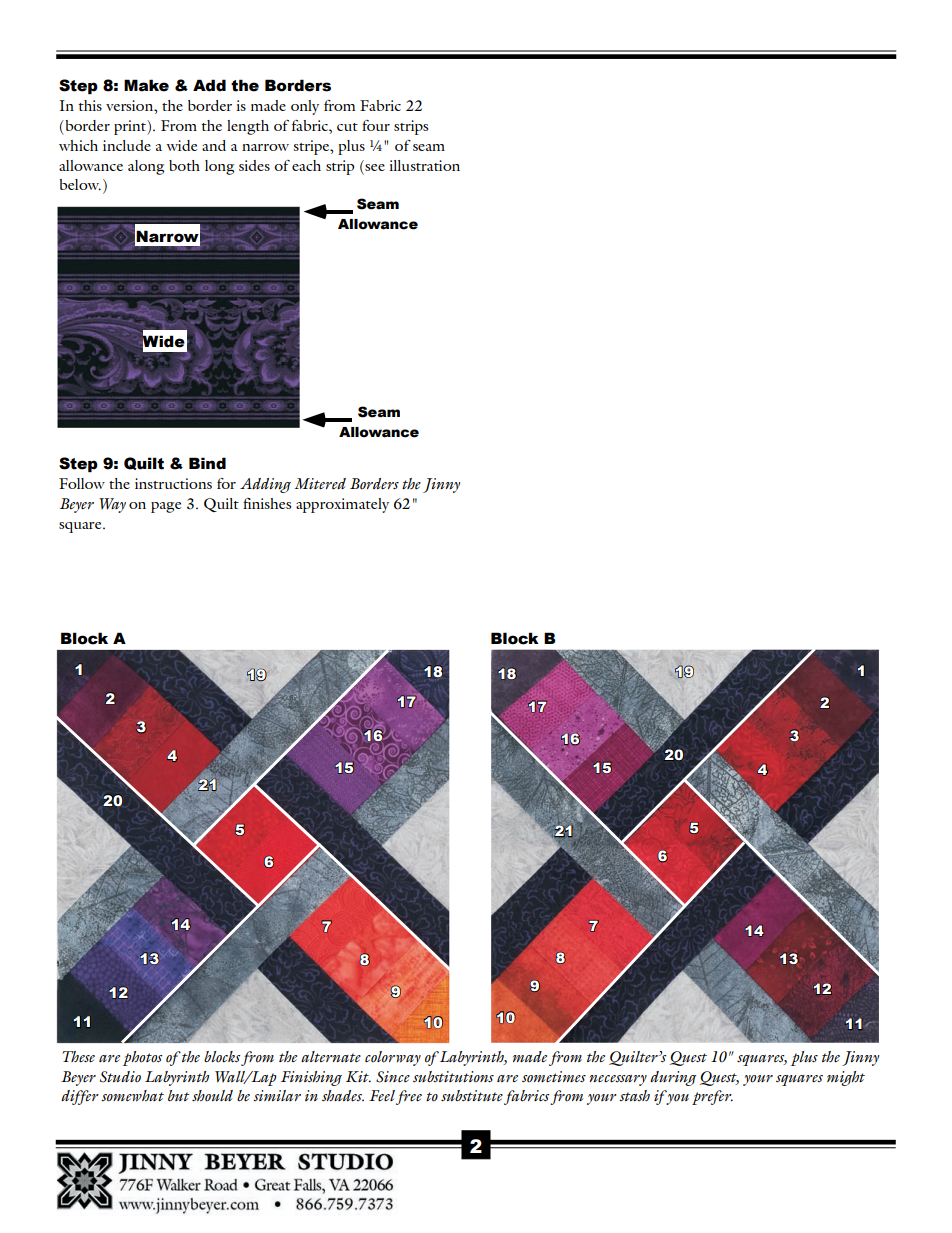 The height and width of the image is (1233, 952). Describe the element at coordinates (453, 1077) in the image. I see `substitutions` at that location.
